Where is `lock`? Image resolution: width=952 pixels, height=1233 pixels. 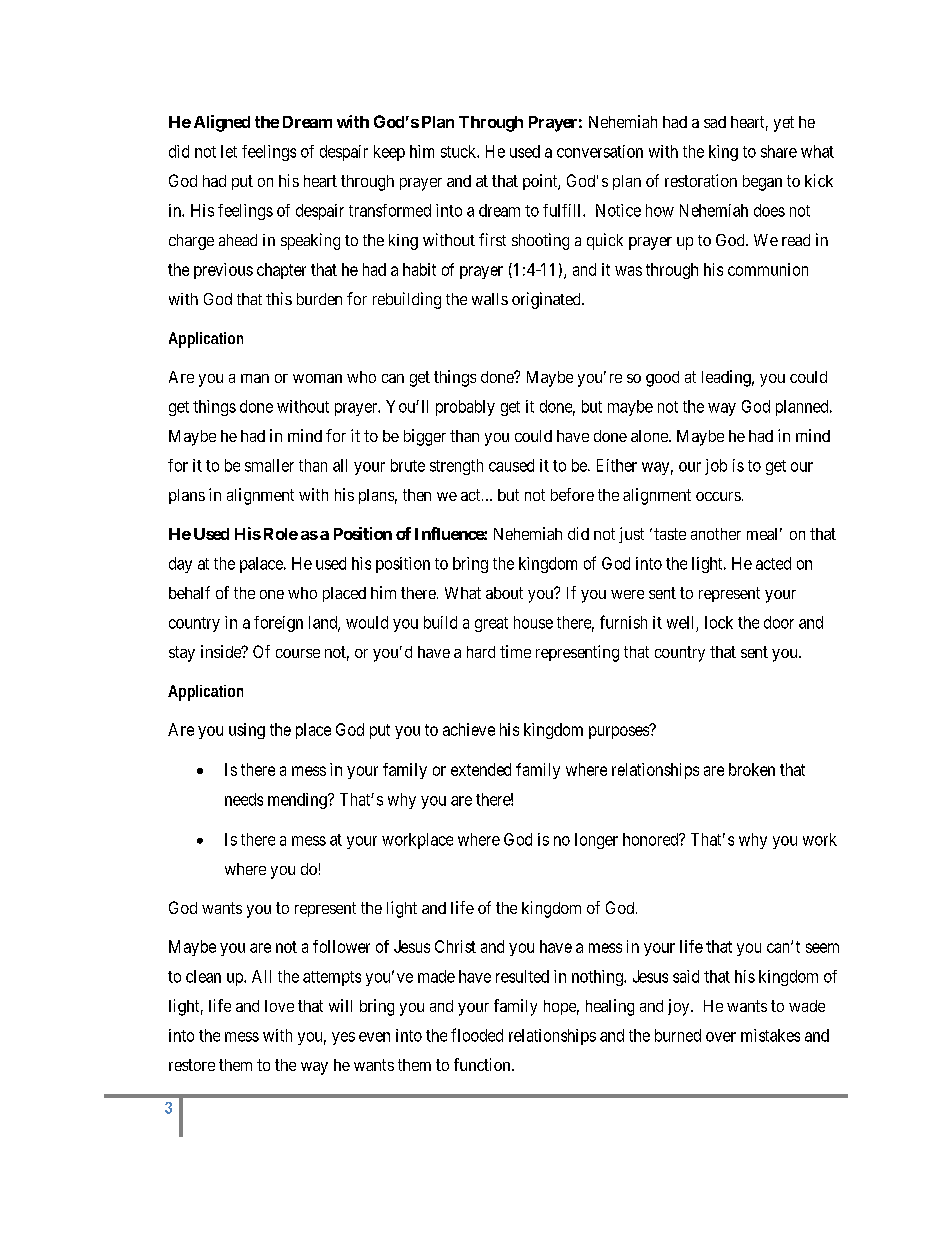
lock is located at coordinates (719, 622).
